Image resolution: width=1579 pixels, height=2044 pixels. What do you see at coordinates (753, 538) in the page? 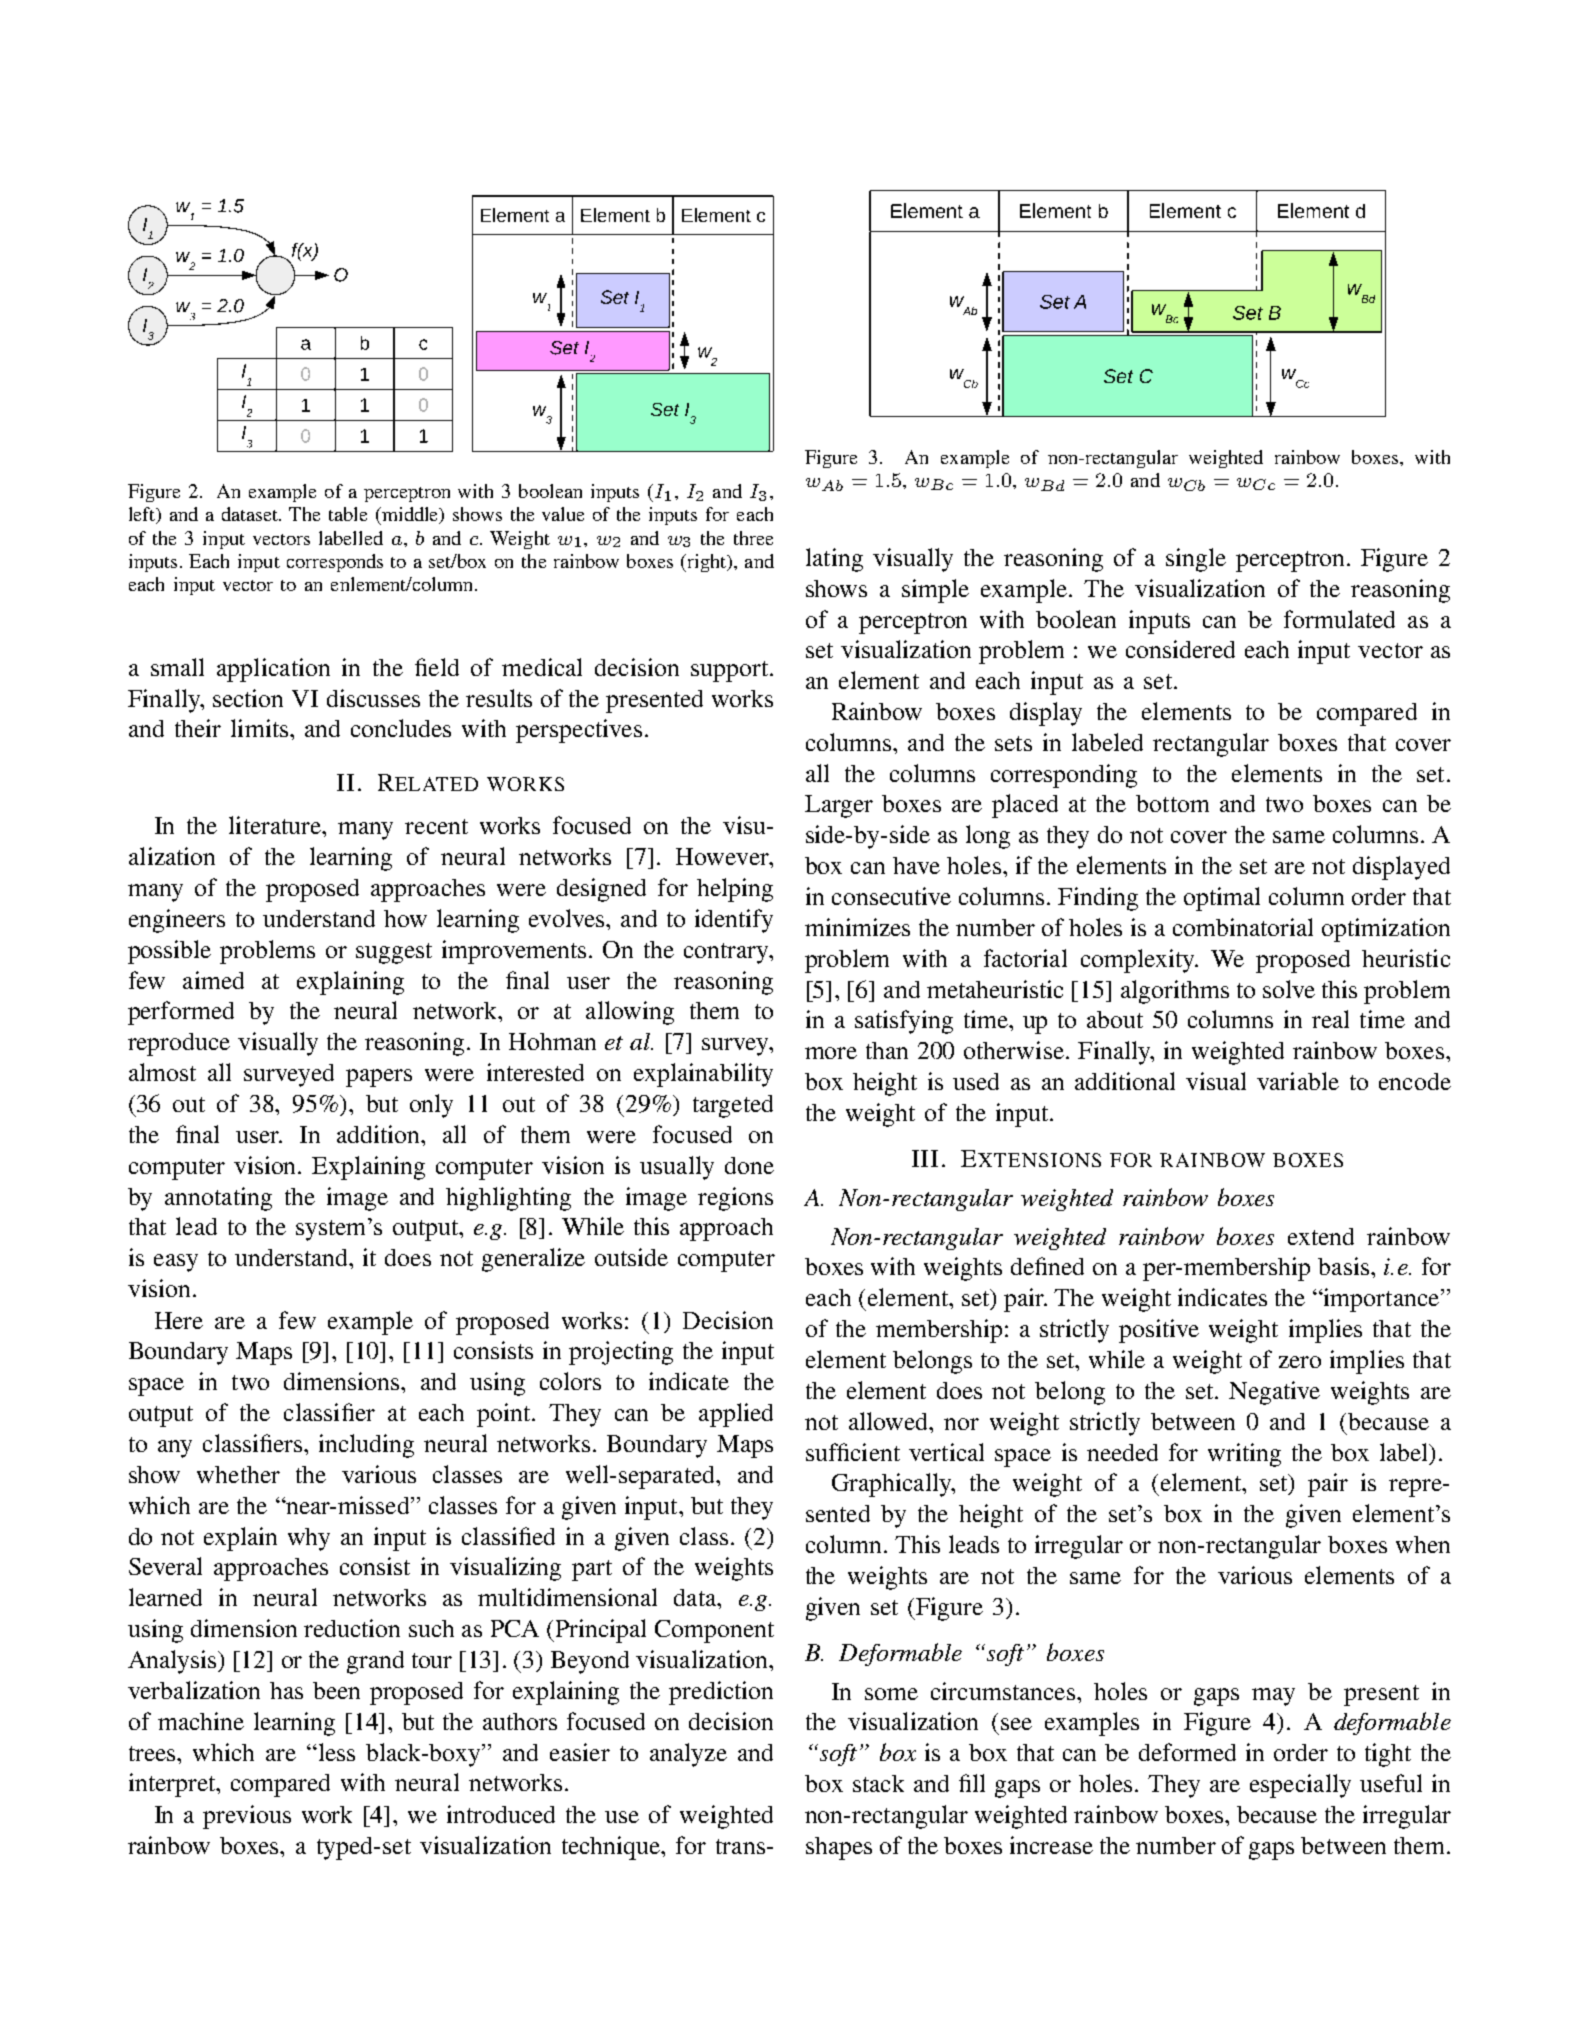
I see `three` at bounding box center [753, 538].
